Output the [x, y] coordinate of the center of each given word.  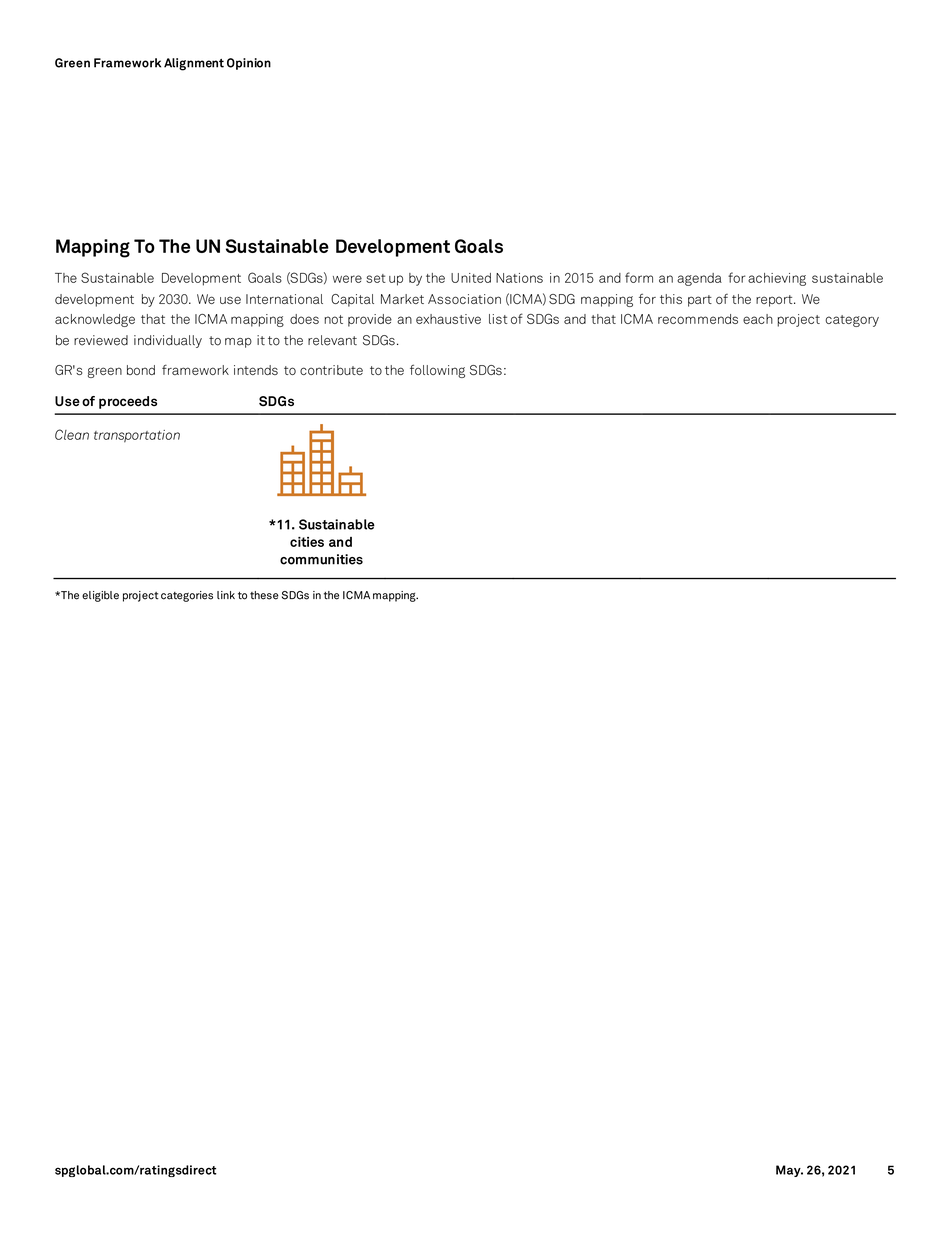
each [758, 319]
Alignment [194, 64]
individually [168, 341]
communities [321, 559]
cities [307, 542]
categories [187, 596]
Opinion [249, 64]
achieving [777, 279]
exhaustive [448, 319]
